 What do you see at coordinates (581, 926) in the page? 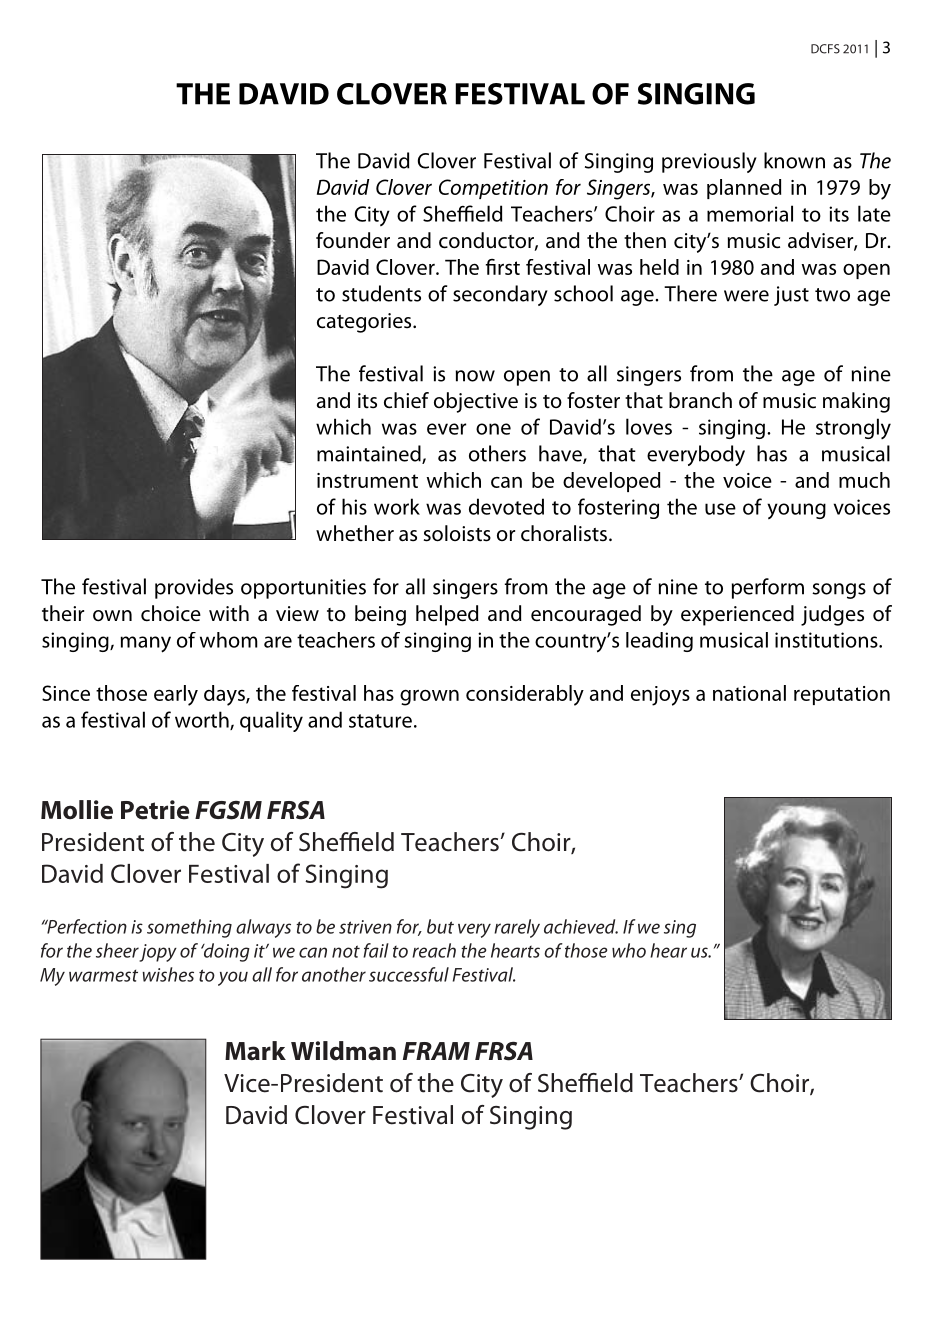
I see `achieved` at bounding box center [581, 926].
